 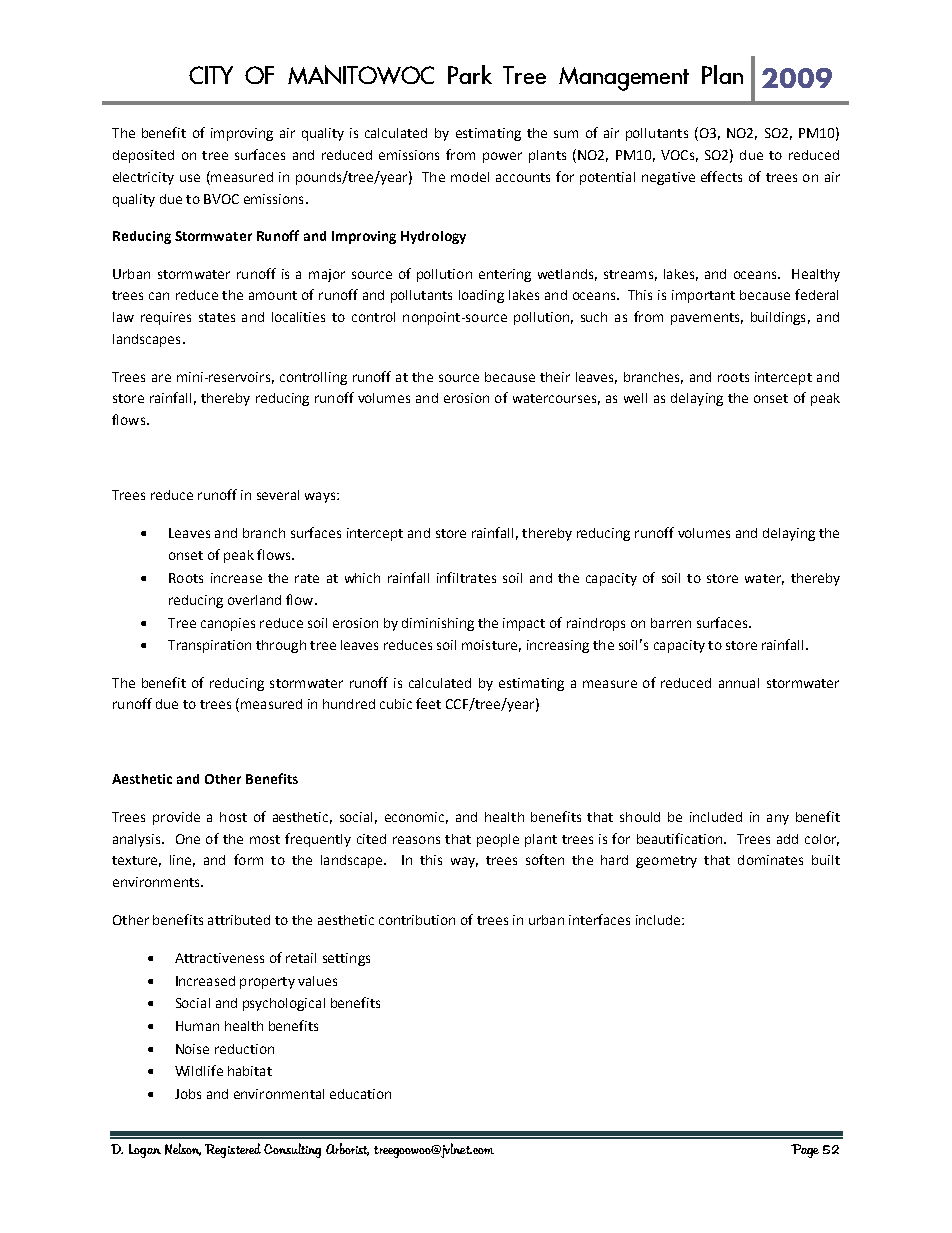 What do you see at coordinates (524, 624) in the screenshot?
I see `impact` at bounding box center [524, 624].
